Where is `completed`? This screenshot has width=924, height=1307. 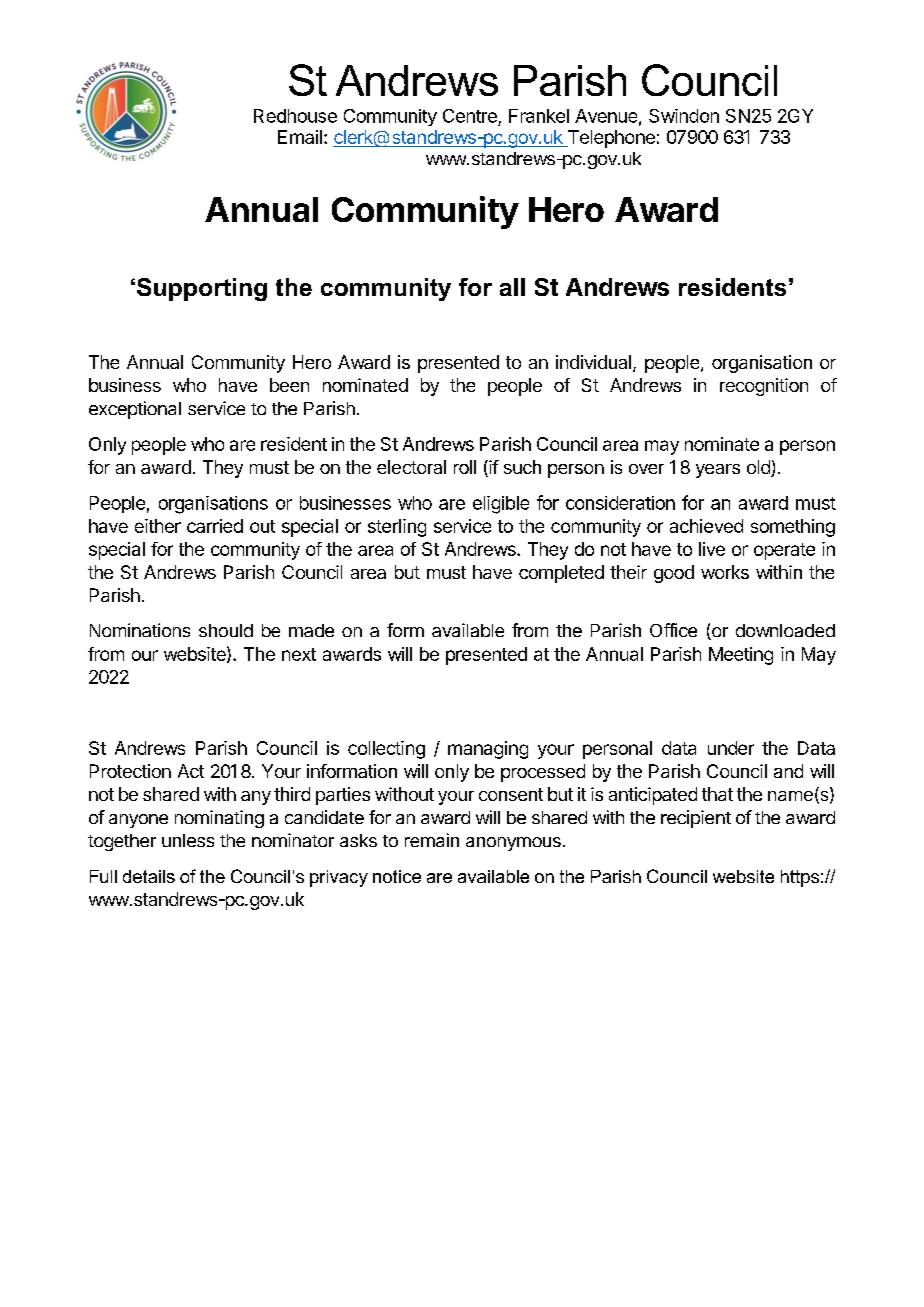
completed is located at coordinates (561, 574).
